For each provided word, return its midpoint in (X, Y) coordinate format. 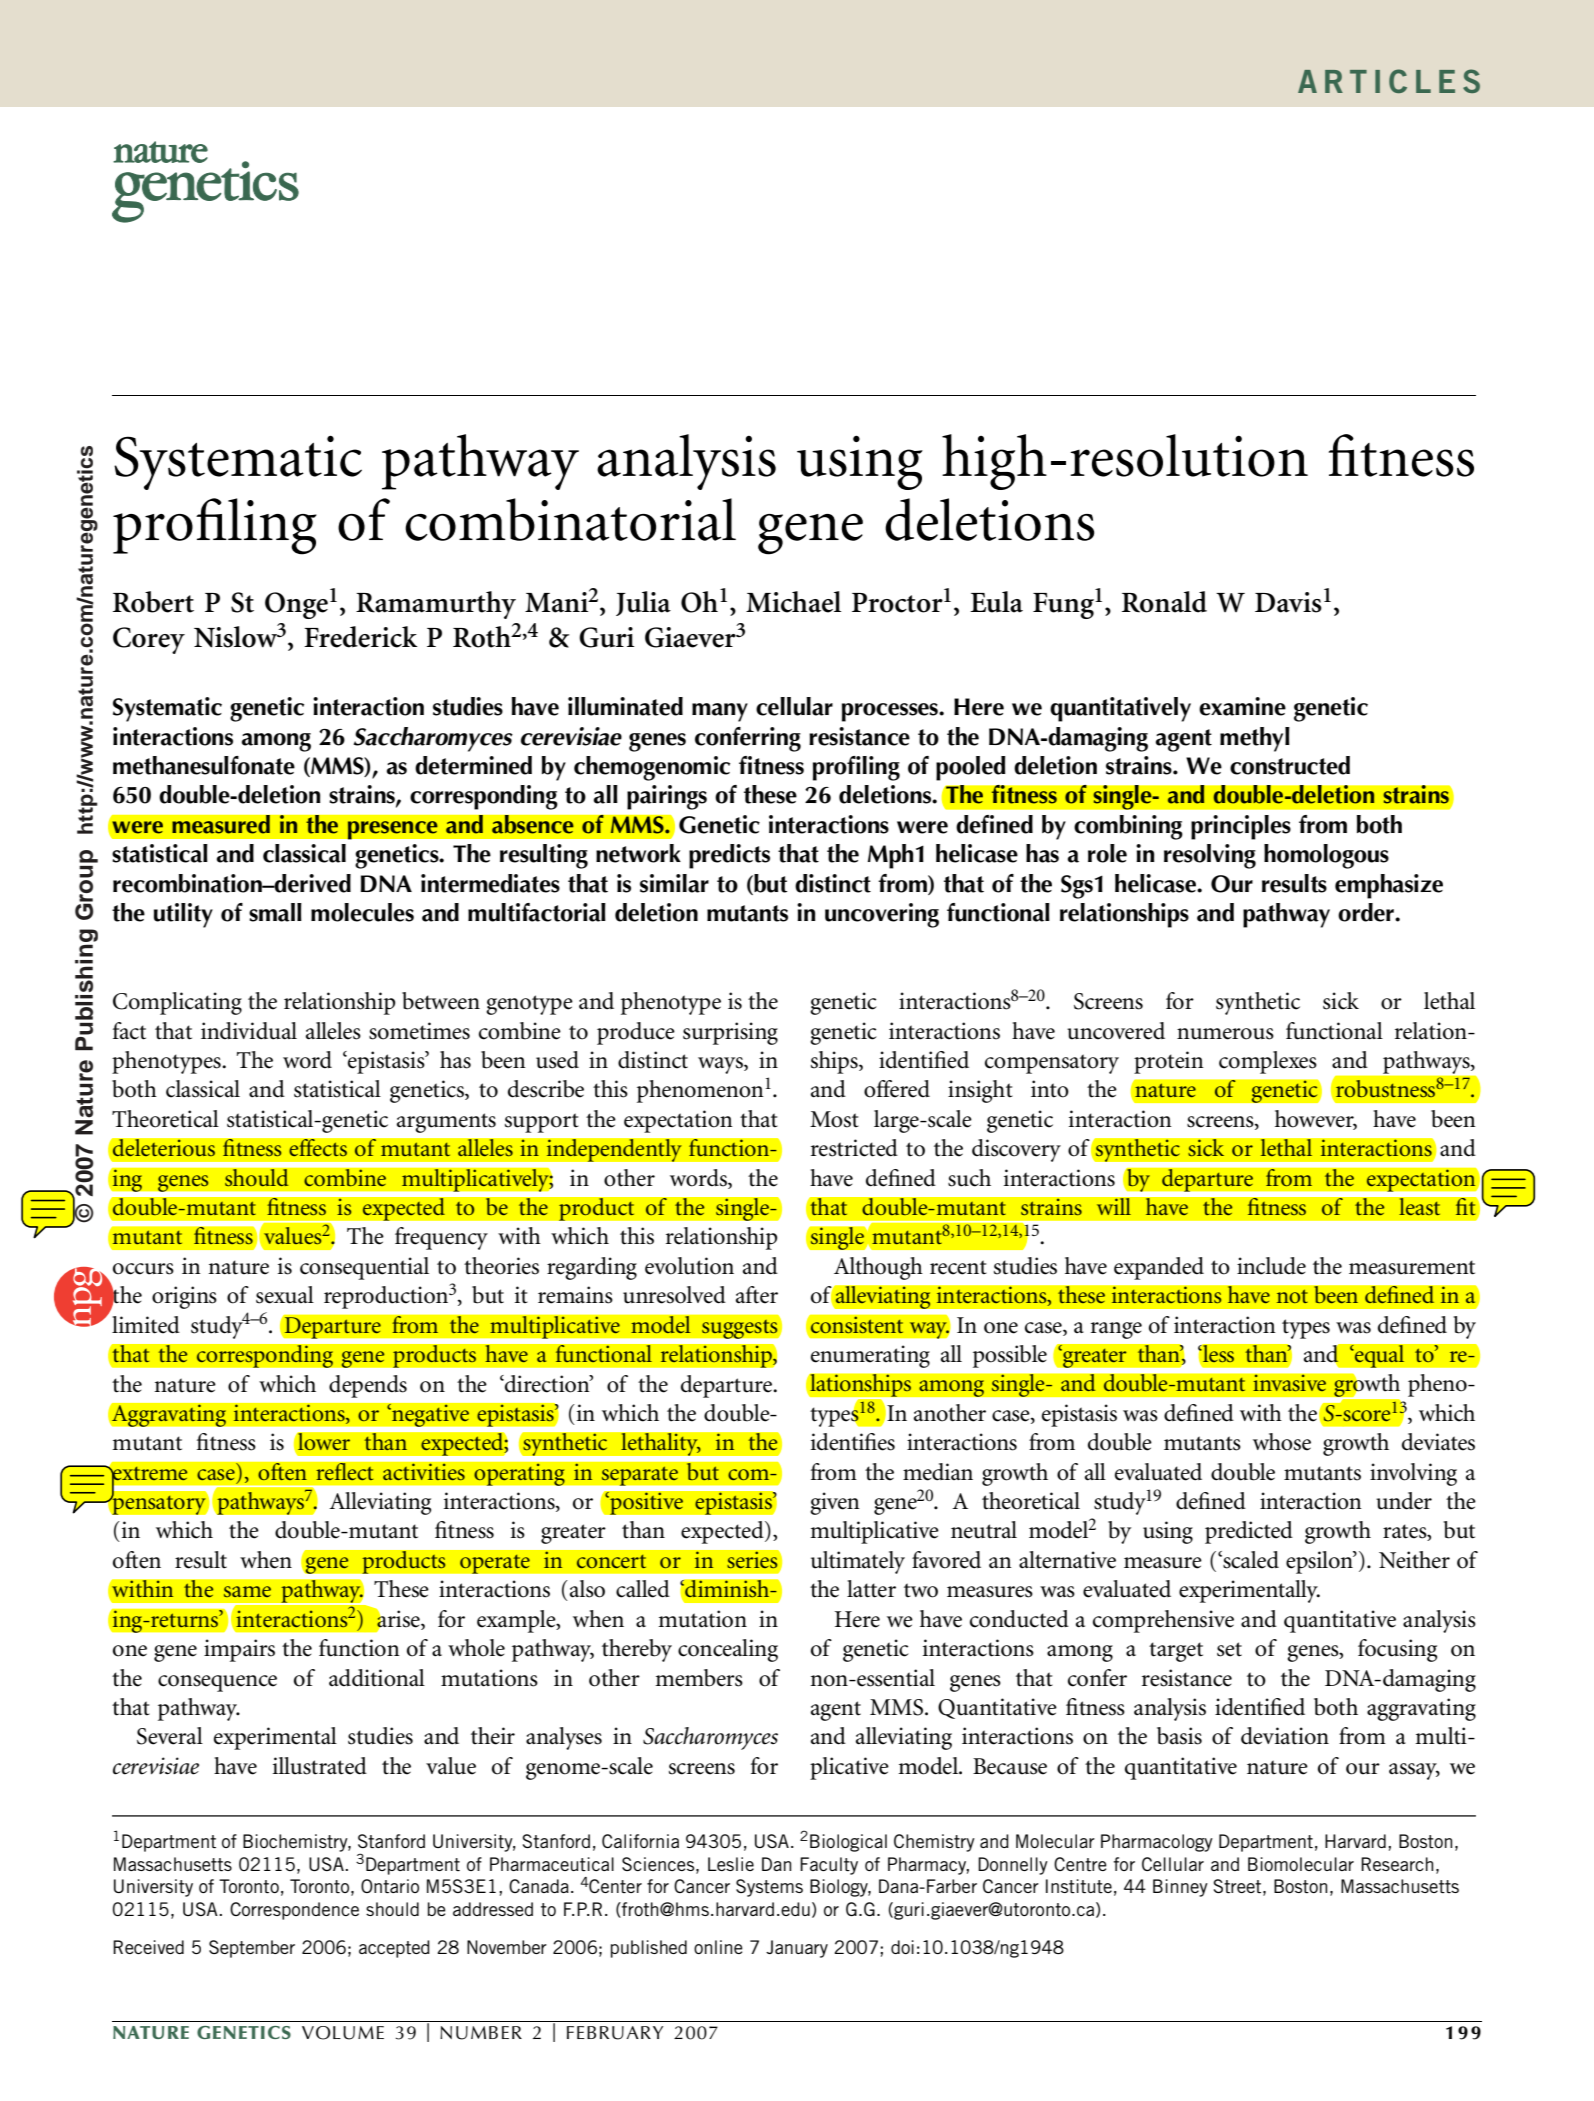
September (252, 1949)
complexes (1268, 1062)
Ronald (1164, 602)
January (797, 1949)
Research (1397, 1864)
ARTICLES (1389, 81)
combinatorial (570, 519)
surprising (730, 1033)
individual (249, 1031)
